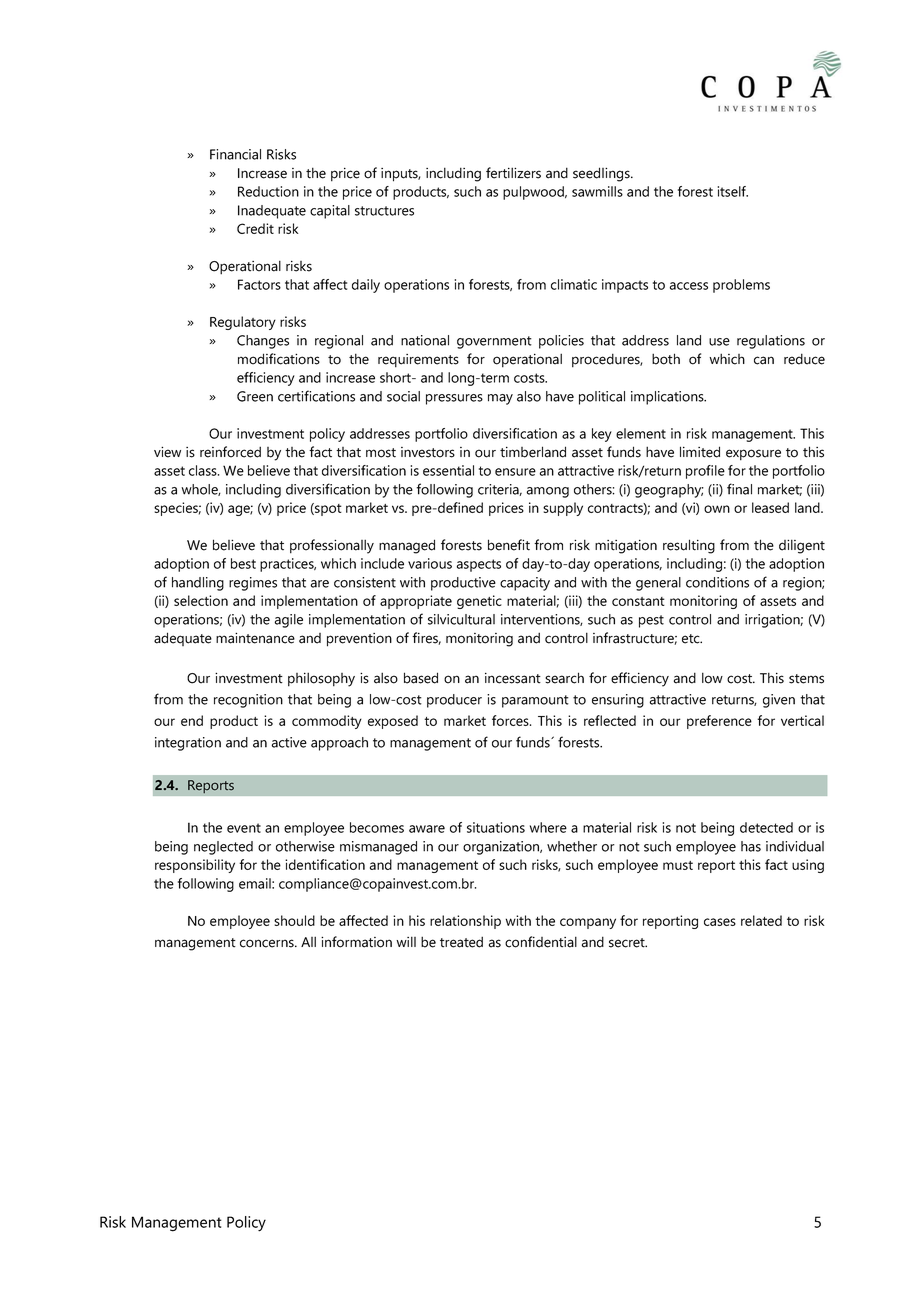 This screenshot has width=924, height=1308. I want to click on resulting, so click(689, 546).
